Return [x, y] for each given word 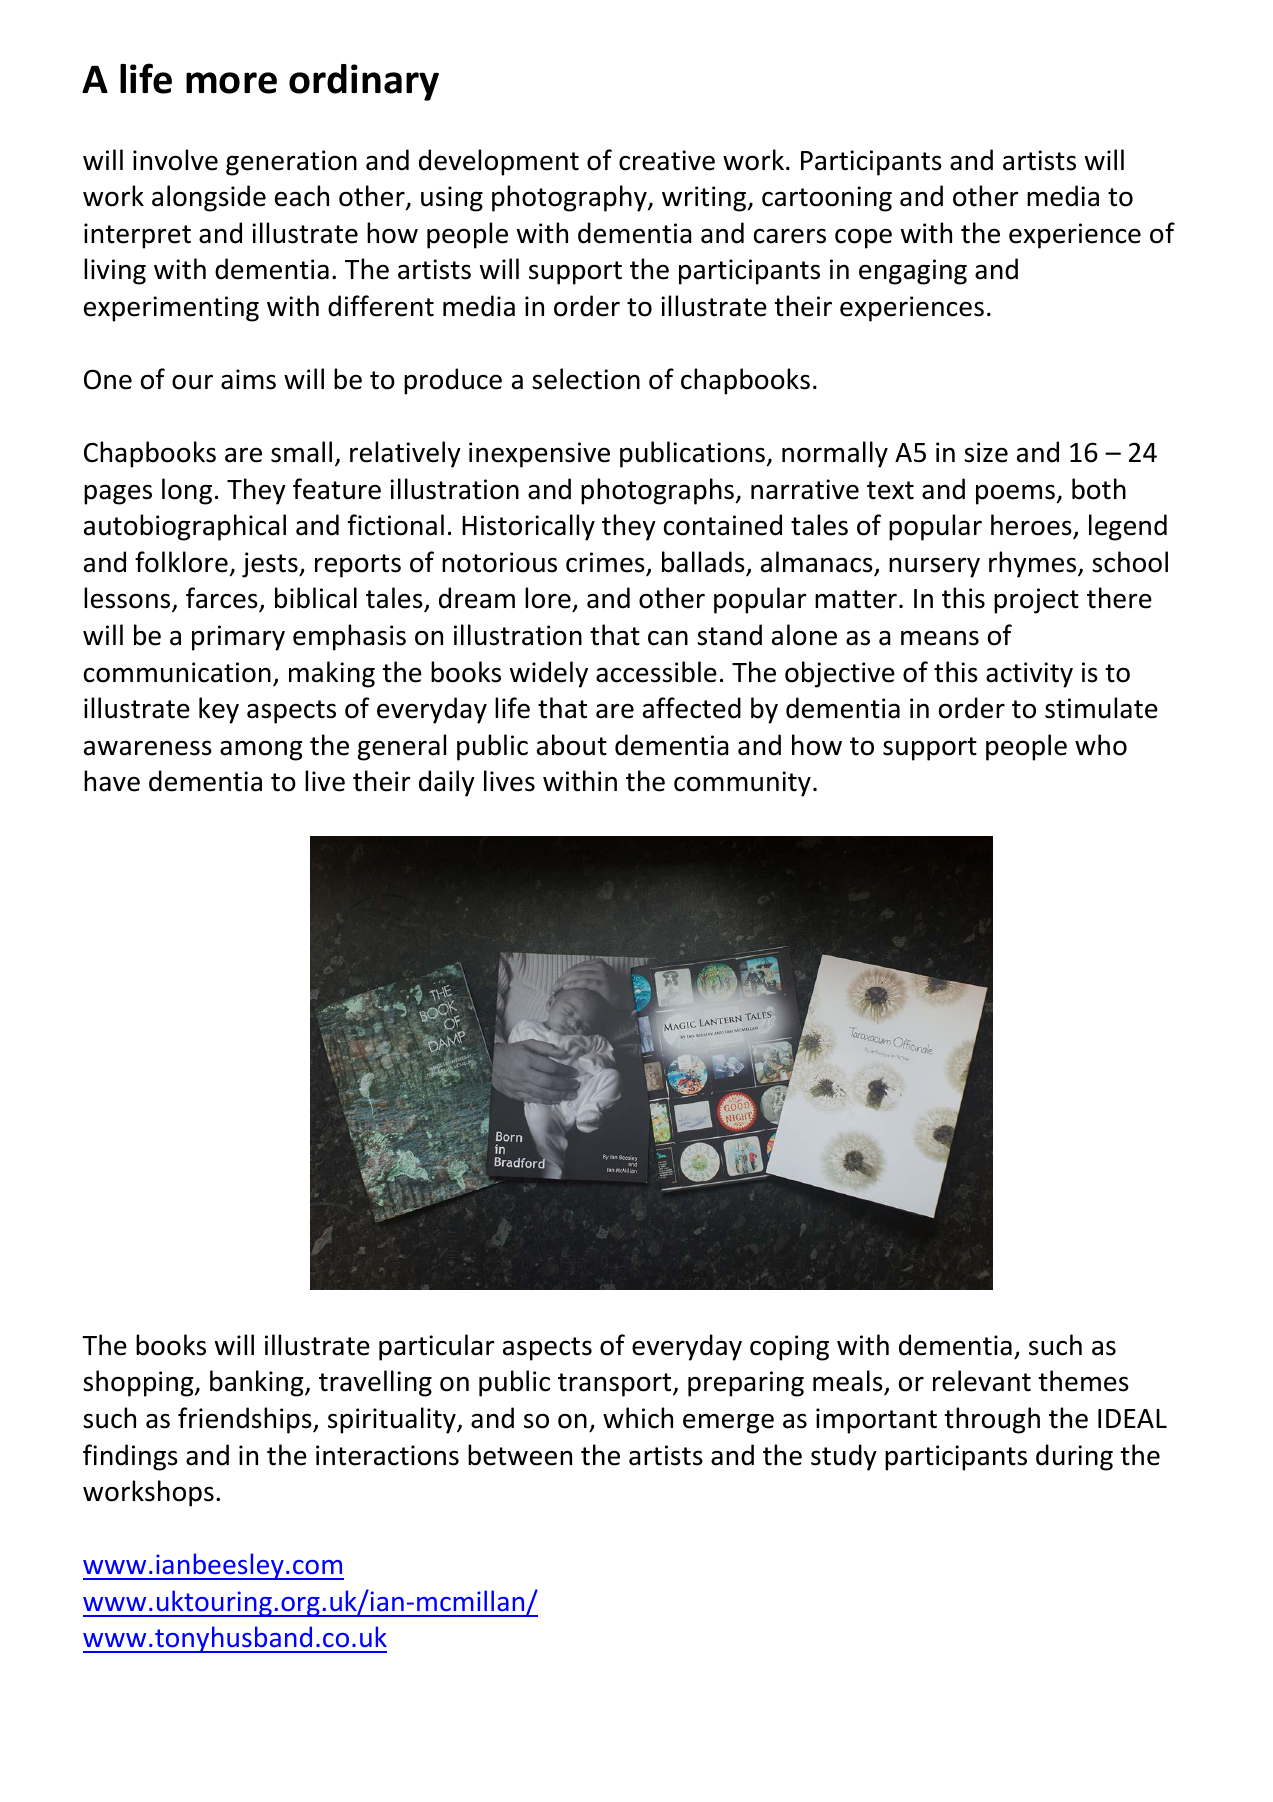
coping [789, 1348]
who [1101, 745]
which [638, 1418]
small [301, 452]
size [986, 452]
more [231, 83]
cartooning [827, 199]
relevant [982, 1381]
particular [437, 1347]
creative [667, 160]
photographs [657, 491]
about [572, 745]
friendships [246, 1420]
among [261, 750]
